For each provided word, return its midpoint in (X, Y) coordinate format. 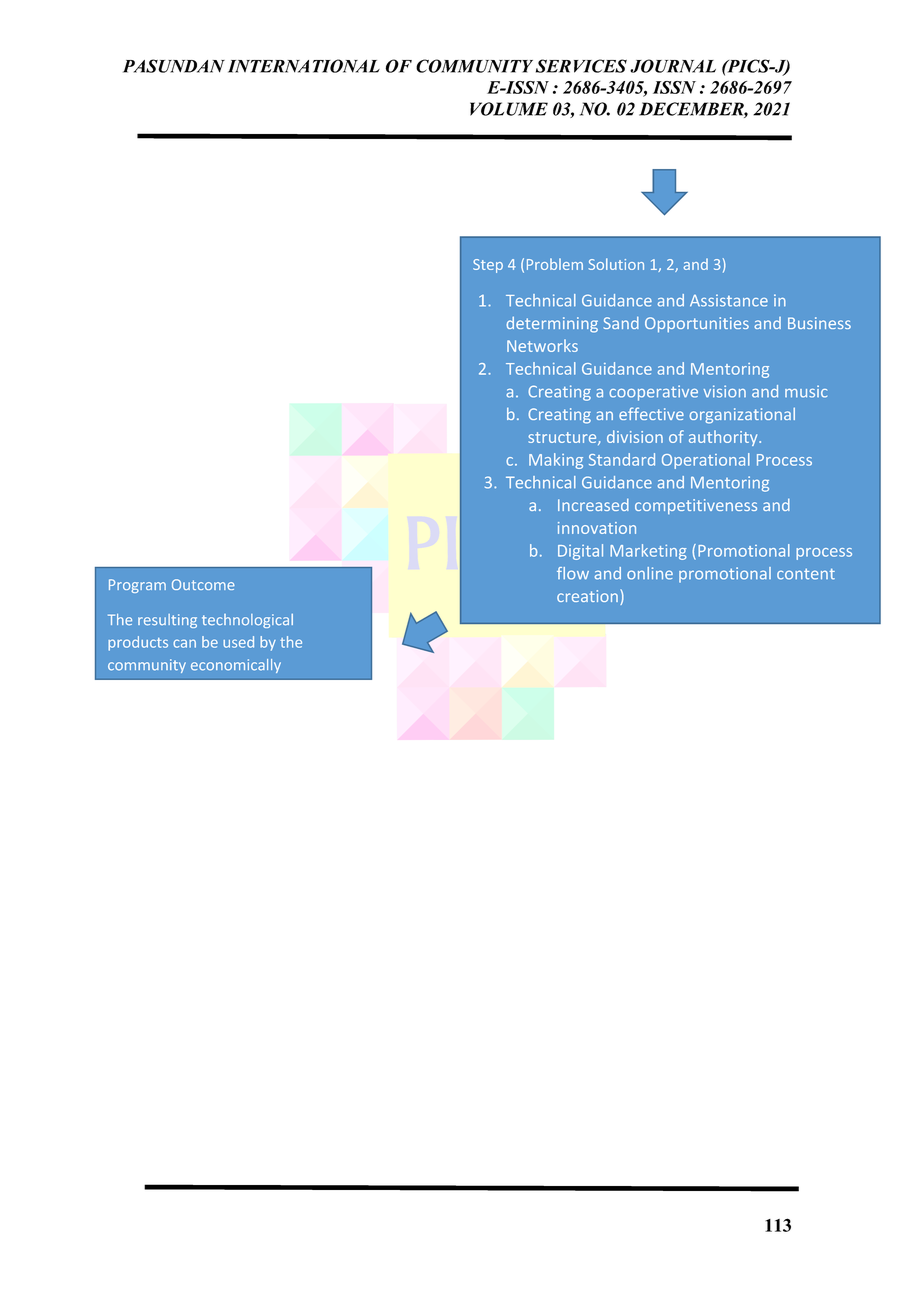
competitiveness (696, 506)
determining (552, 324)
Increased (593, 504)
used (238, 642)
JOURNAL (673, 66)
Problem (555, 264)
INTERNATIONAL (304, 66)
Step (488, 266)
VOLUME (509, 109)
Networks (542, 345)
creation (587, 596)
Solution (616, 264)
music (806, 391)
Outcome (203, 584)
